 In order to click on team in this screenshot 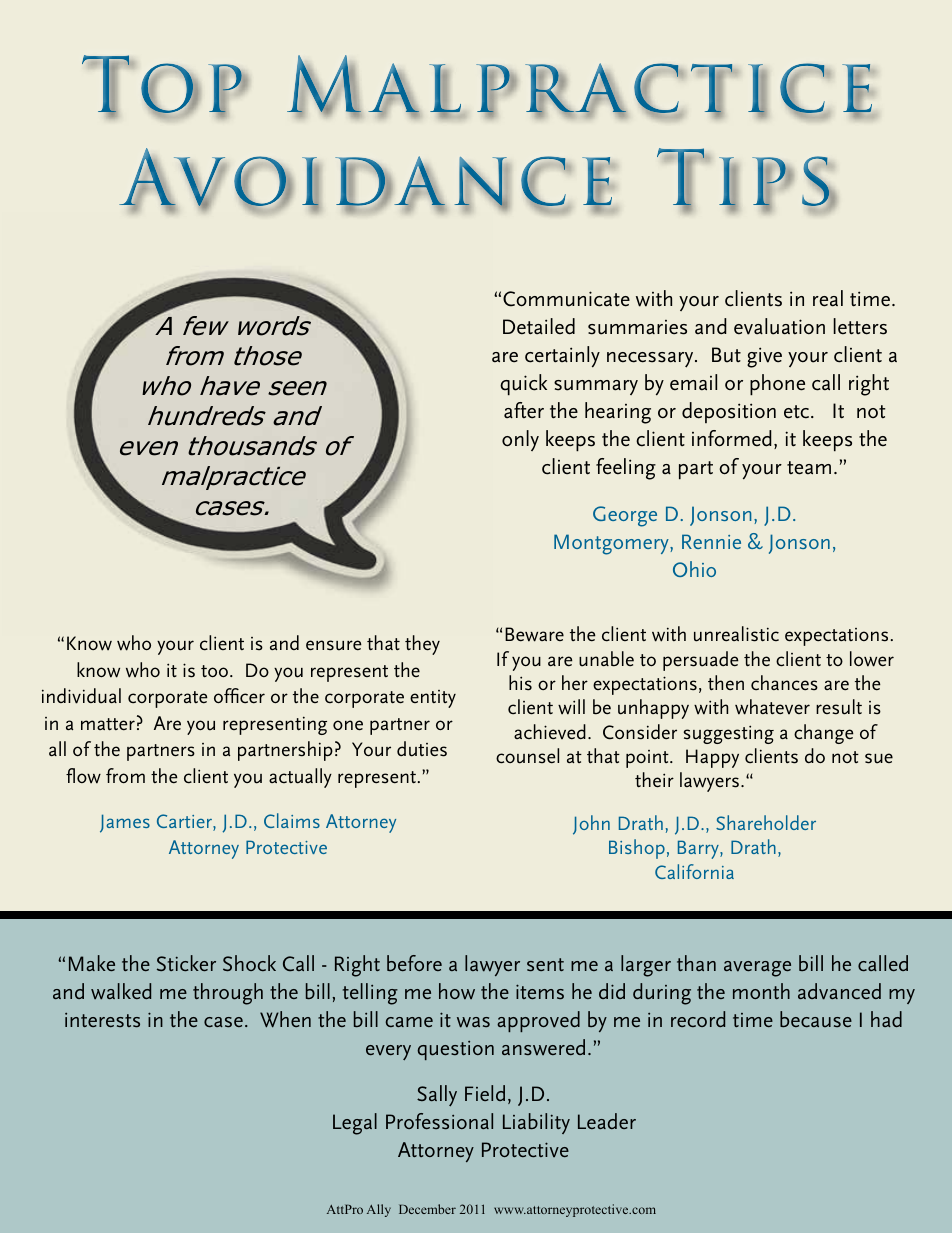, I will do `click(809, 468)`.
